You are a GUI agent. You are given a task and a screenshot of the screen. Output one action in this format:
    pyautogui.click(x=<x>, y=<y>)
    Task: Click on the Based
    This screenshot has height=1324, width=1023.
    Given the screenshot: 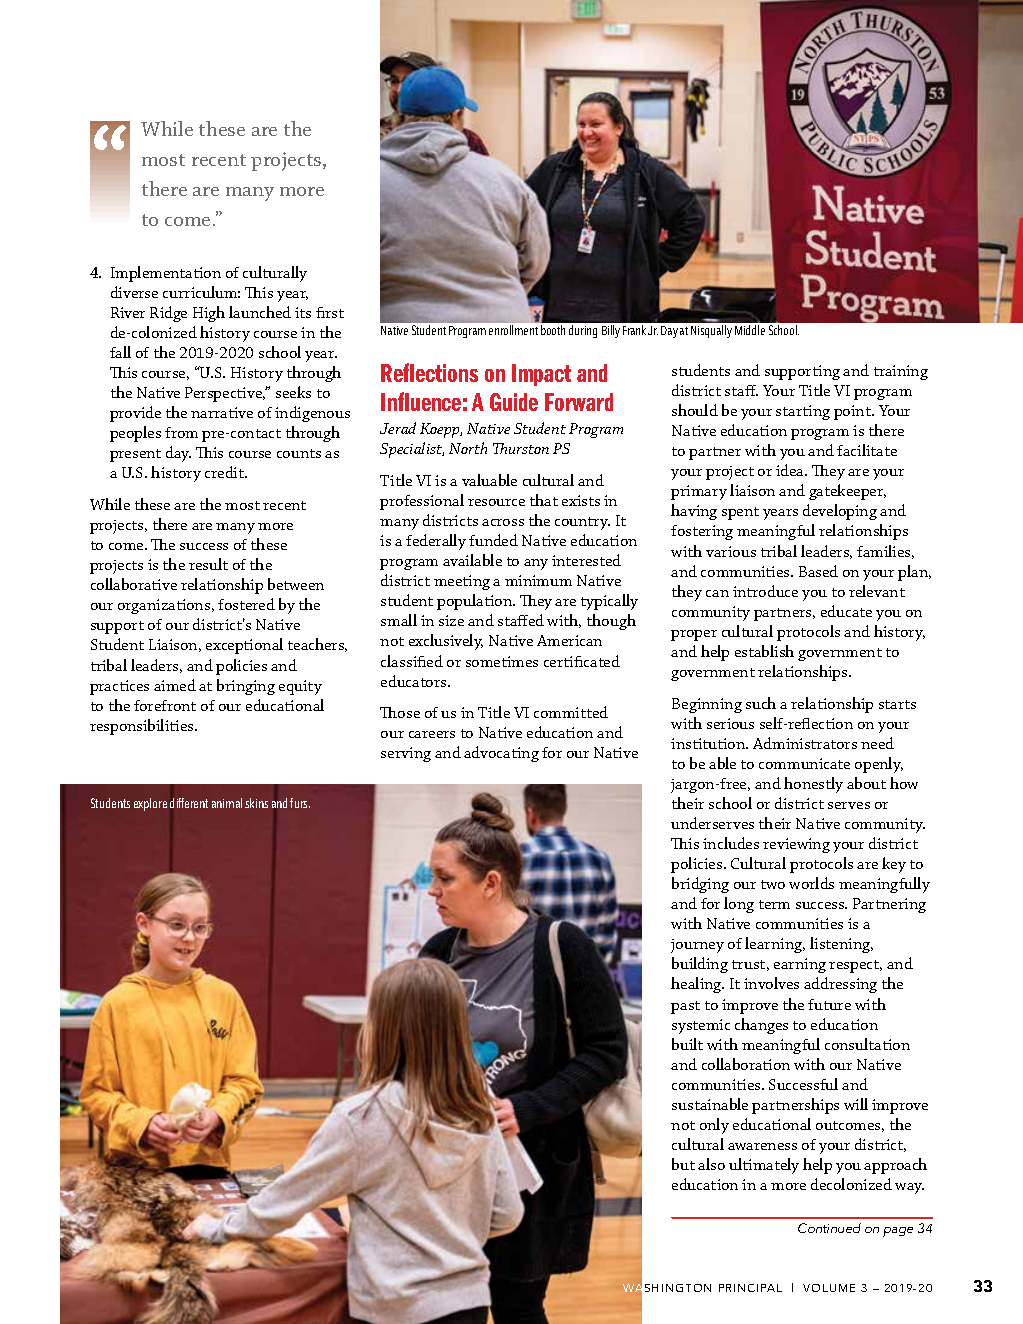 What is the action you would take?
    pyautogui.click(x=818, y=571)
